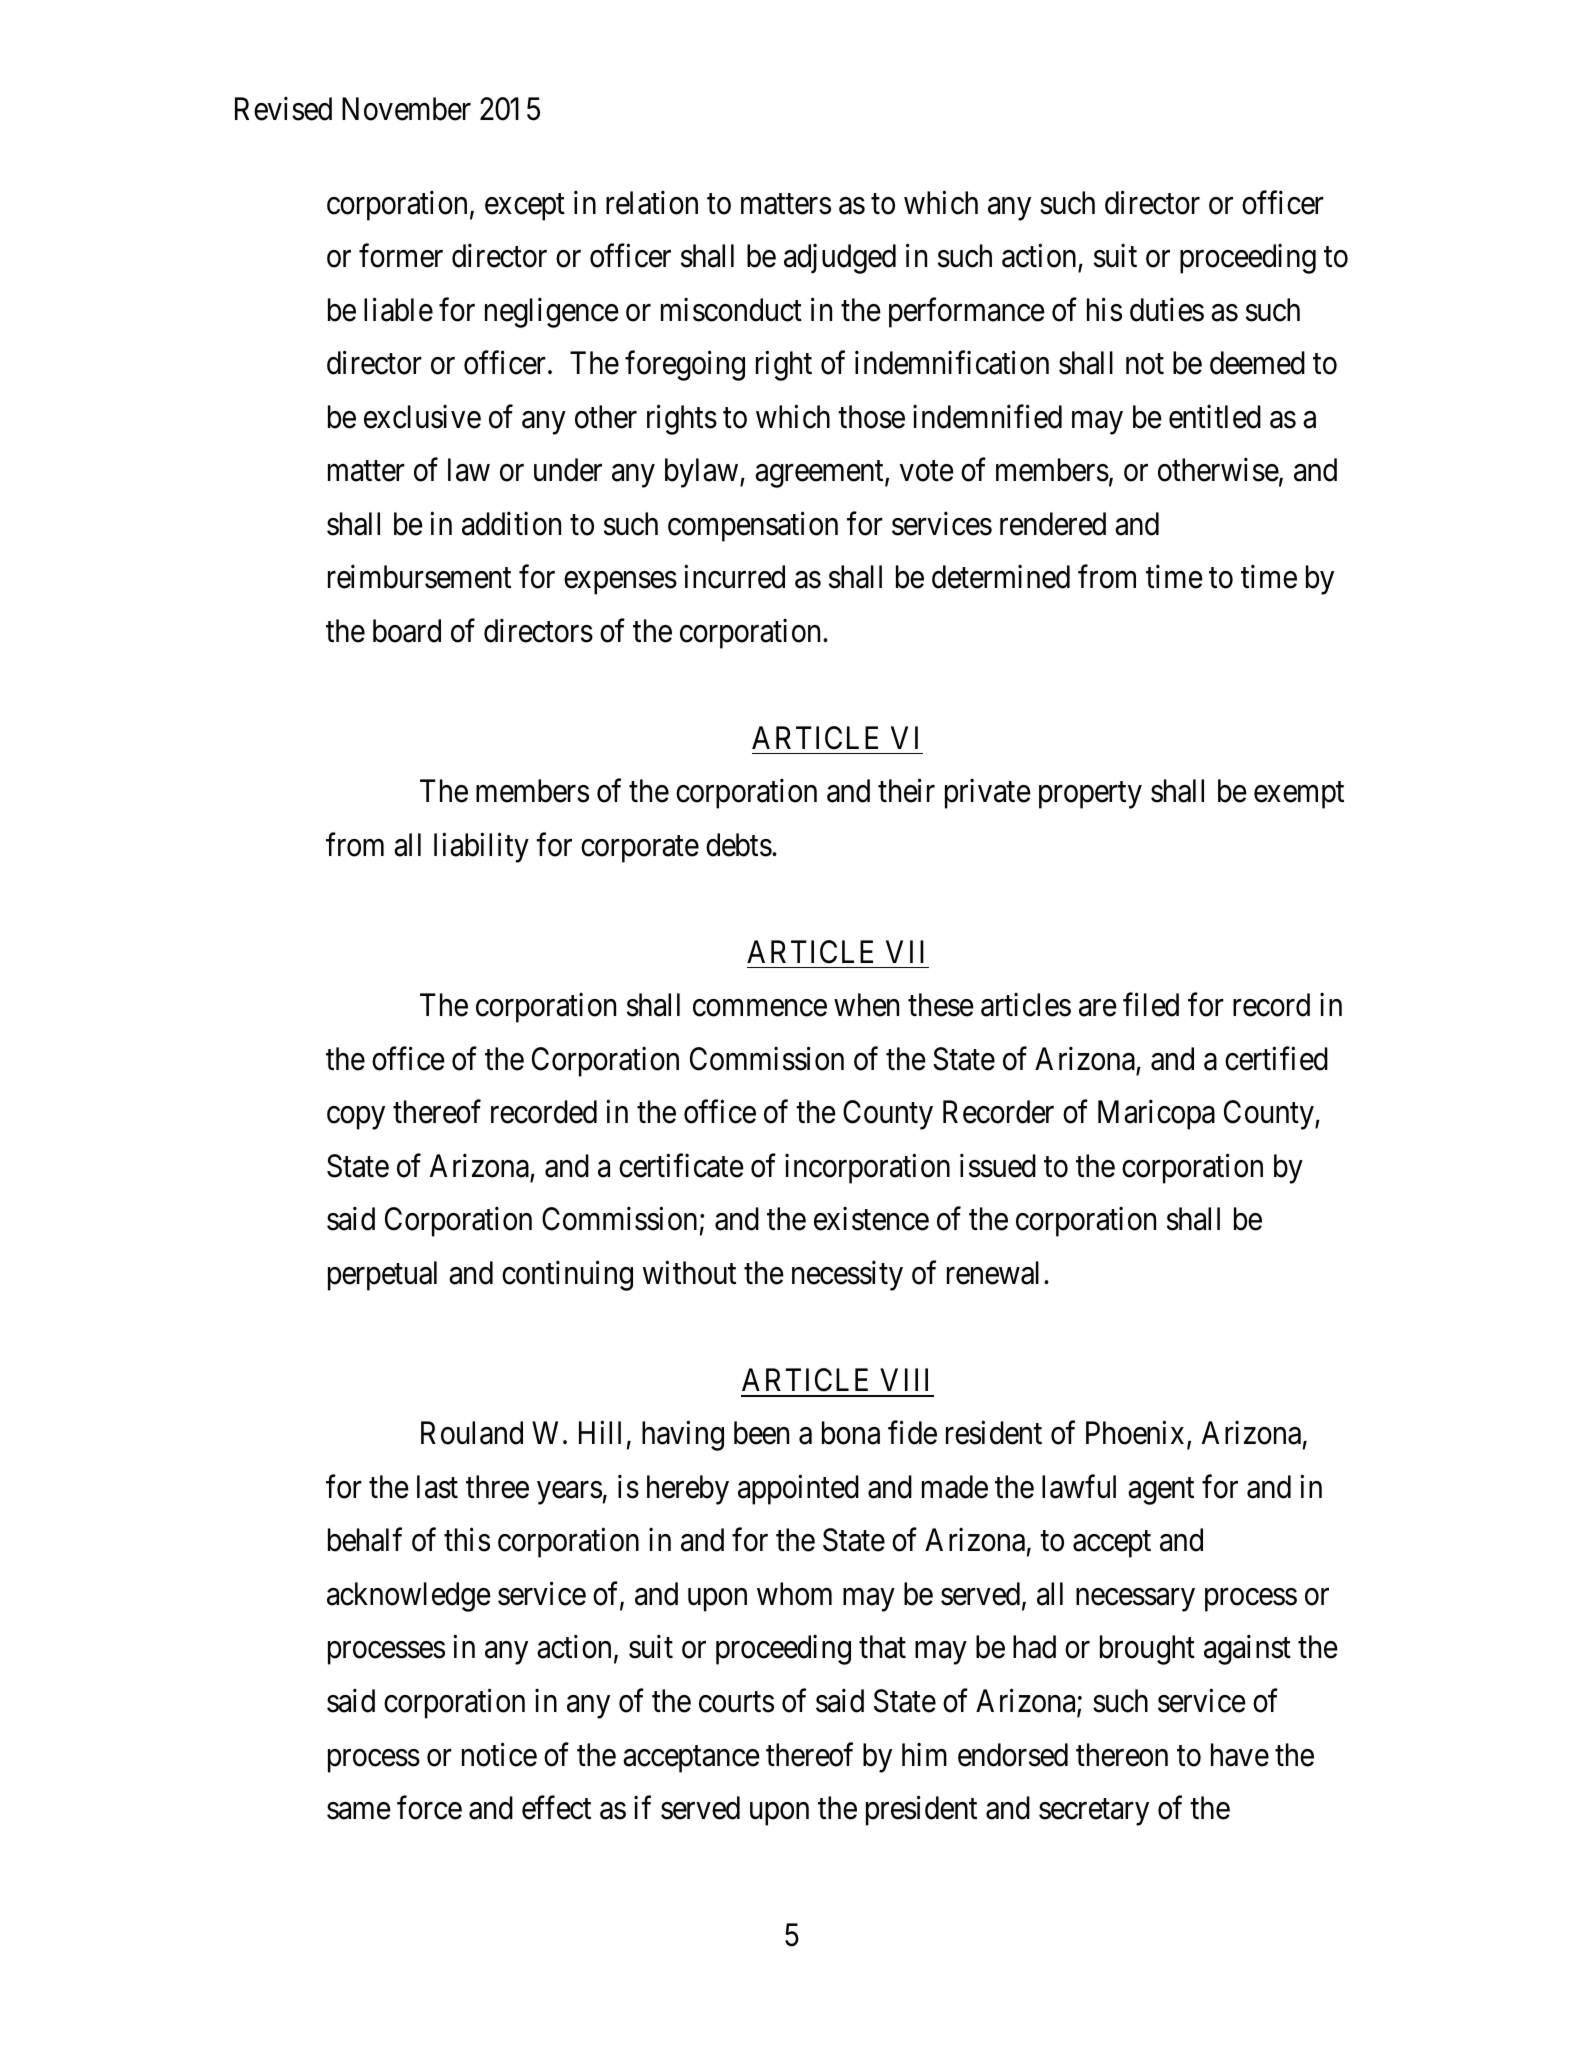 The width and height of the document is (1582, 2047). What do you see at coordinates (760, 1008) in the document?
I see `commence` at bounding box center [760, 1008].
